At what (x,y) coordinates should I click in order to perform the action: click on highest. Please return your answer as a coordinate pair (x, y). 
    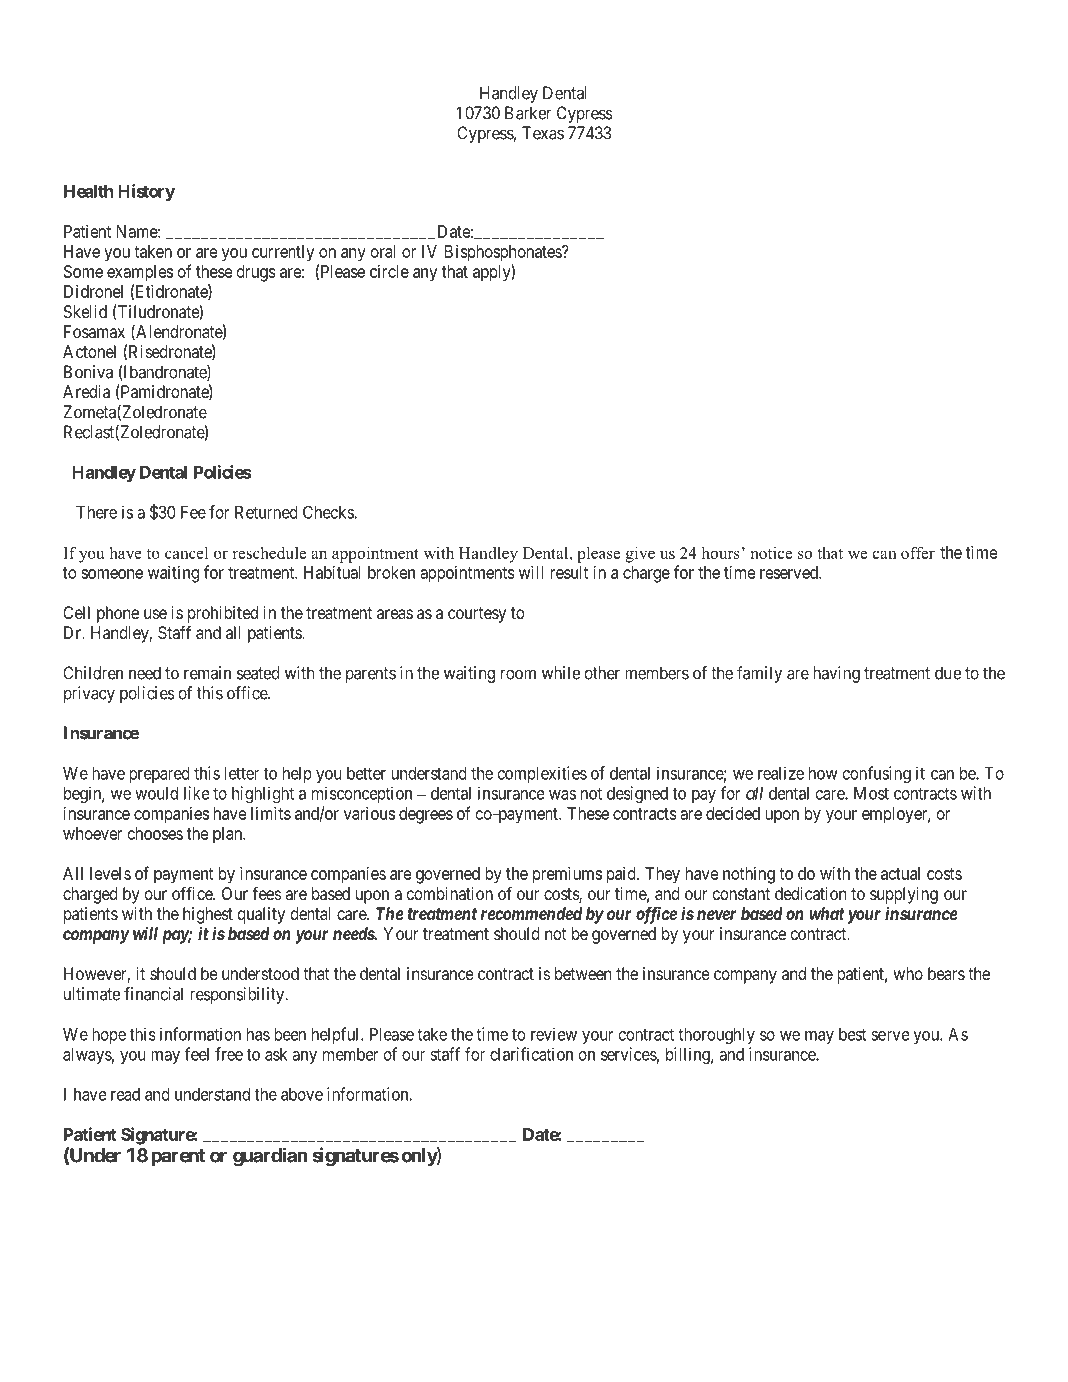
    Looking at the image, I should click on (208, 915).
